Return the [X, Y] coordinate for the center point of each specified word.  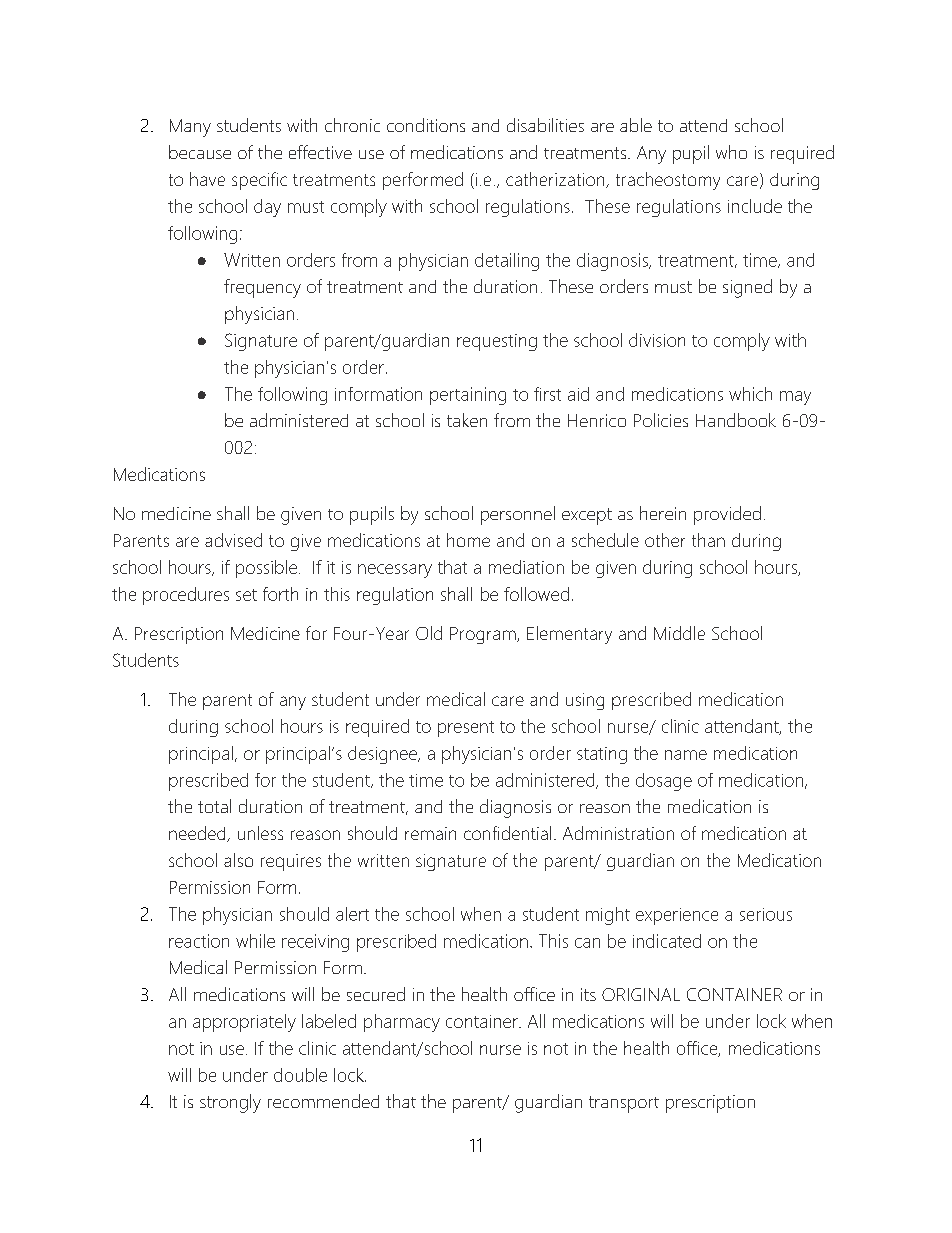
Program [484, 635]
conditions [426, 125]
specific [259, 181]
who [731, 152]
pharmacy [402, 1023]
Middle [679, 633]
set [246, 595]
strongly [230, 1103]
